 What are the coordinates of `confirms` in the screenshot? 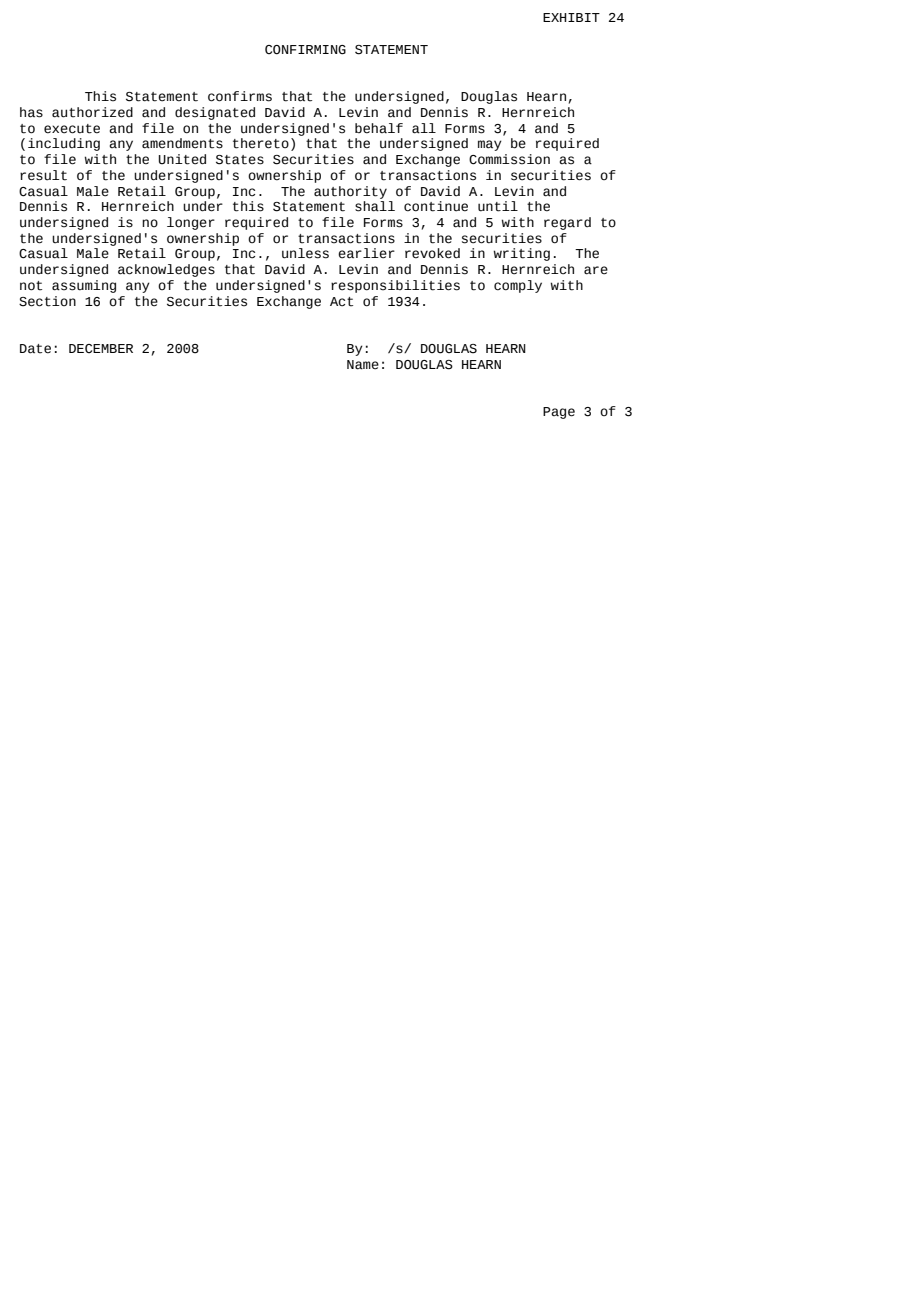 It's located at (240, 96).
